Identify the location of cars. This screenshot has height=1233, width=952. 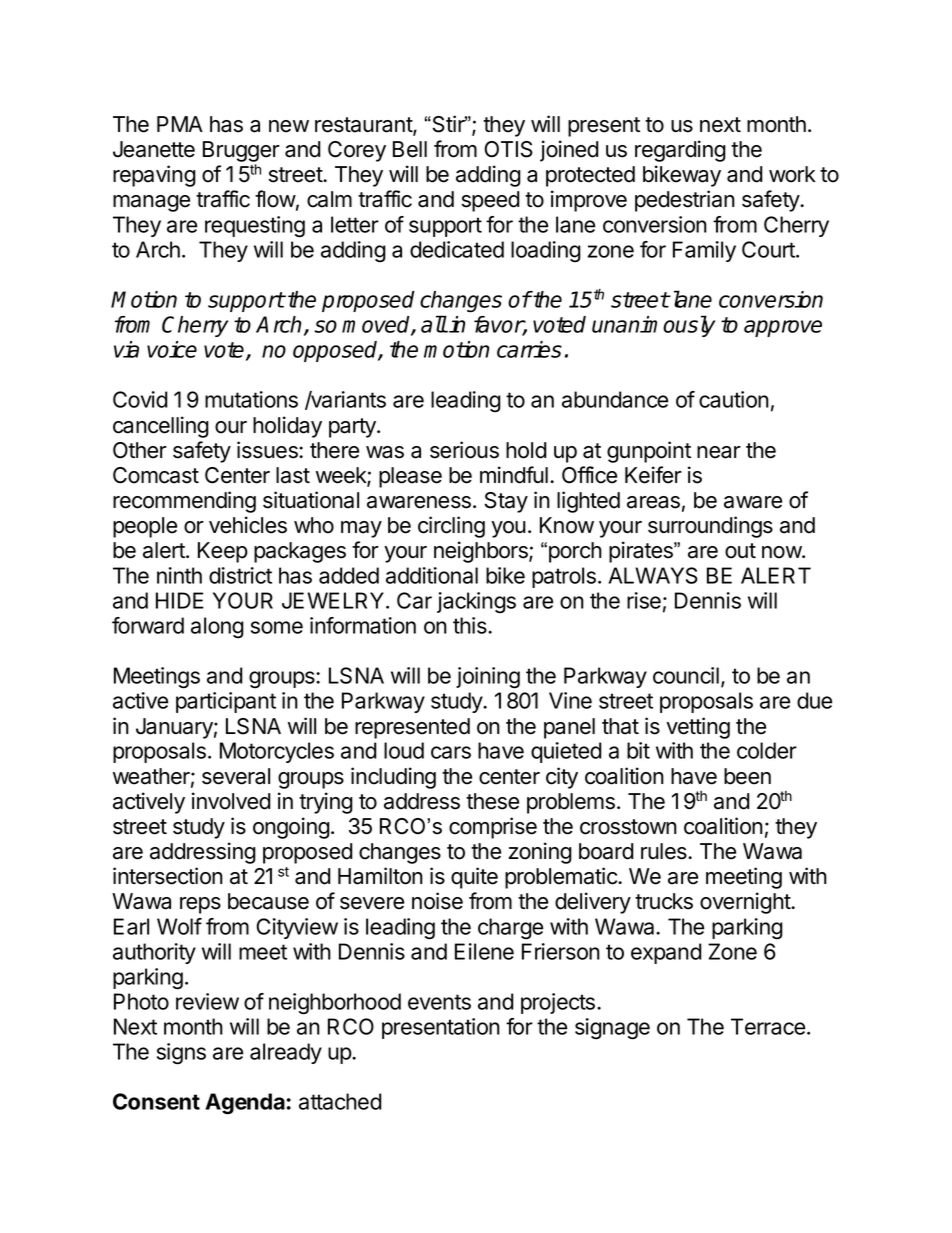
(451, 752).
